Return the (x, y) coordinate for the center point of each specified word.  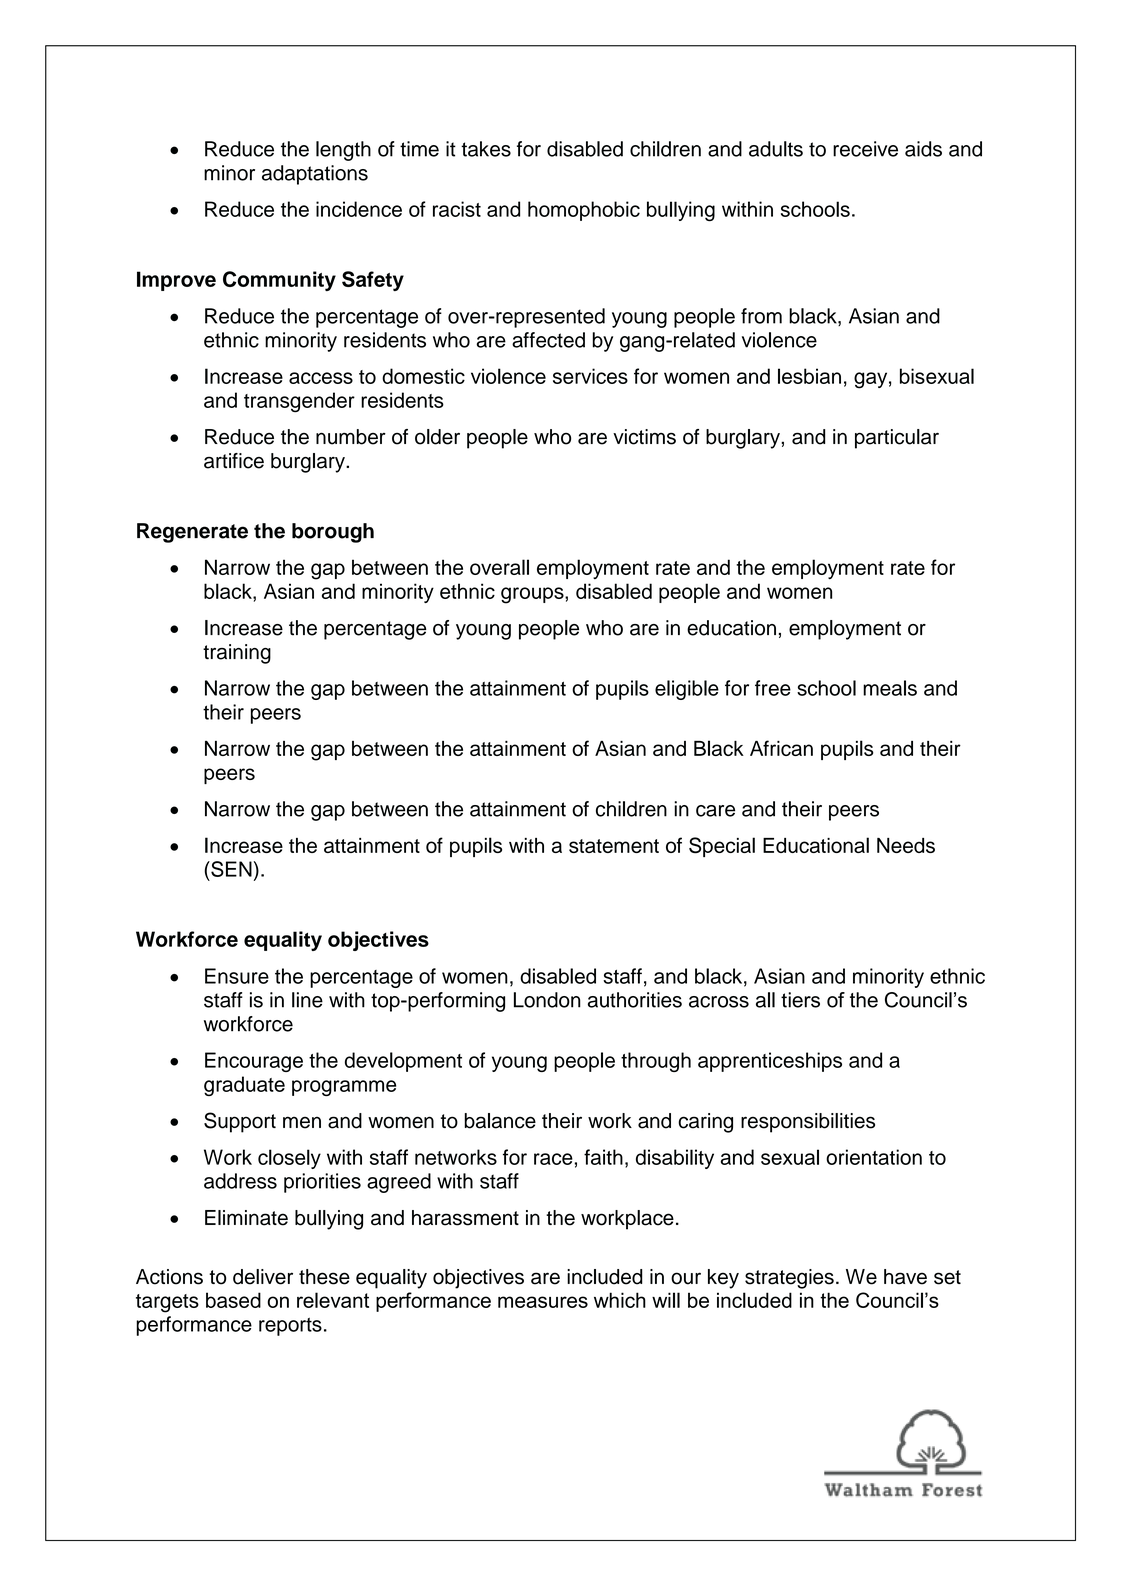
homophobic (584, 211)
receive (865, 149)
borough (333, 533)
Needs (906, 845)
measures (543, 1302)
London (547, 1000)
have (905, 1277)
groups (533, 595)
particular (897, 439)
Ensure (237, 976)
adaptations (315, 175)
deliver (263, 1277)
